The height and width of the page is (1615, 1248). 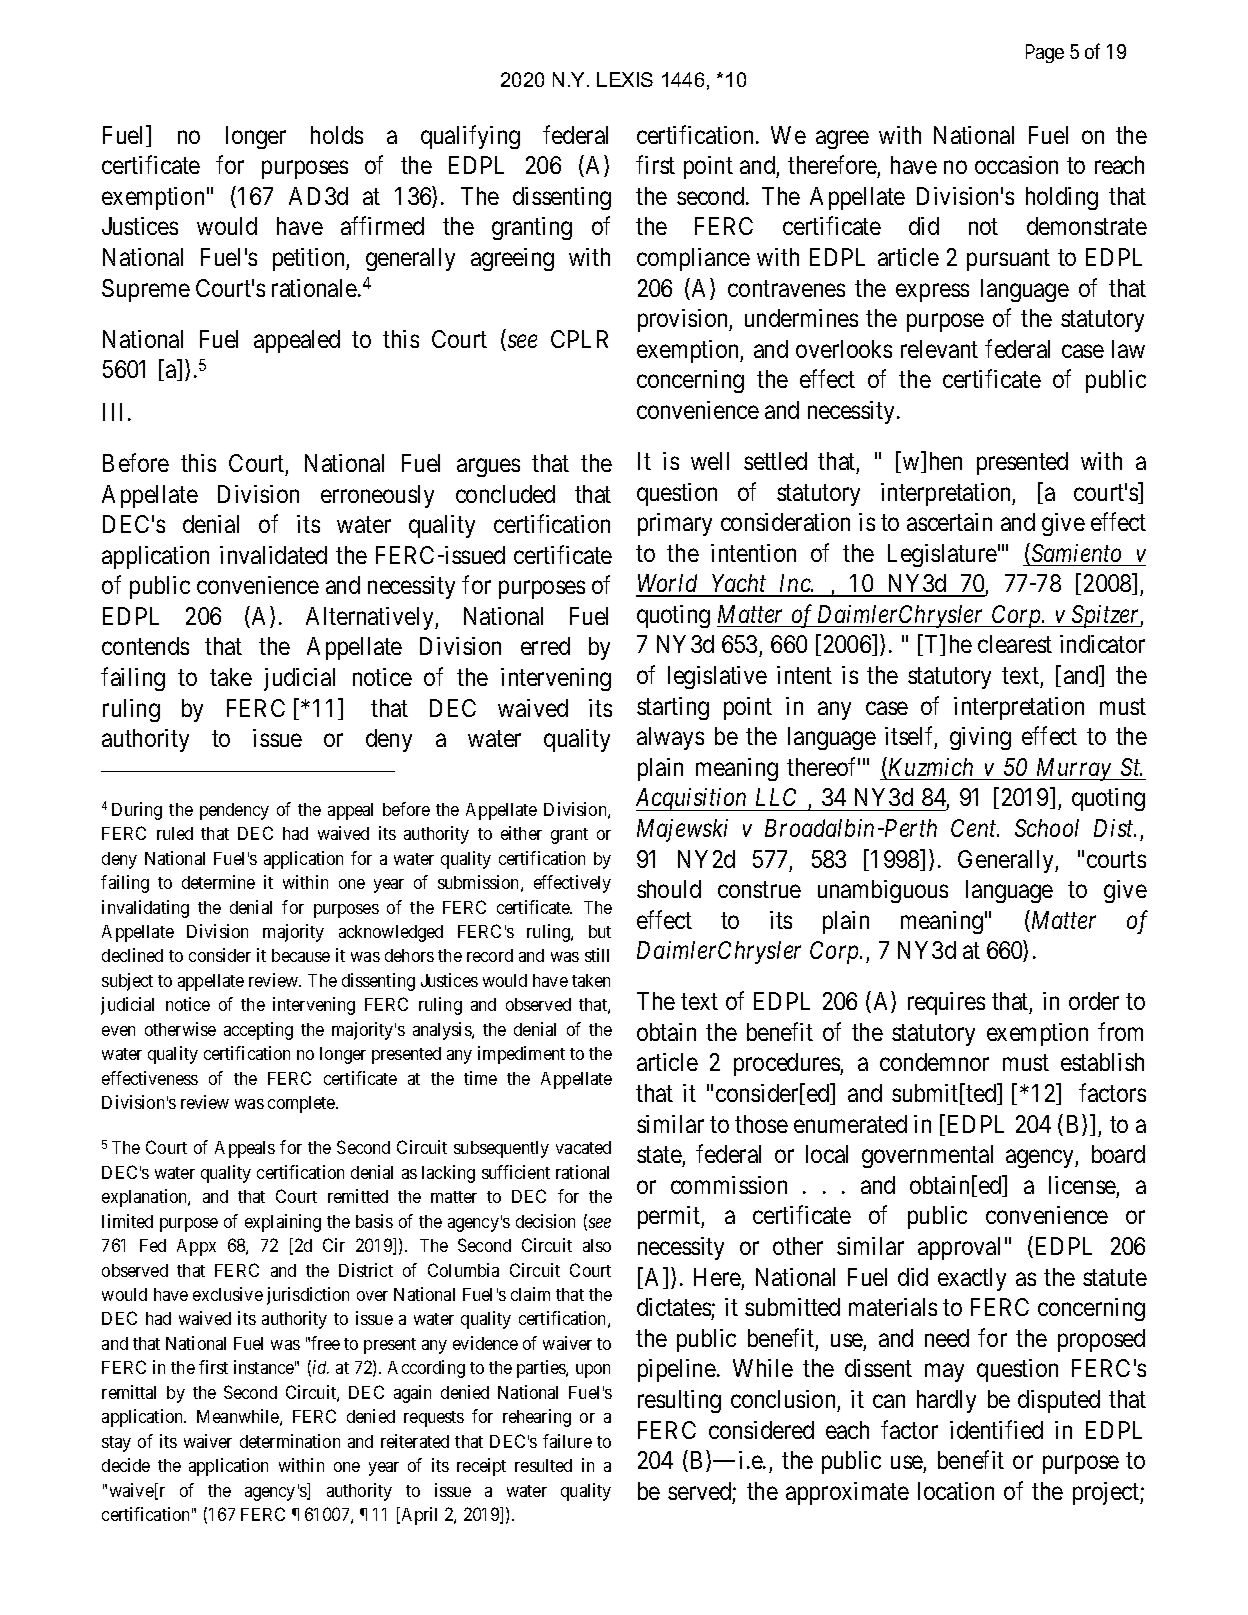 What do you see at coordinates (1045, 53) in the page?
I see `Page` at bounding box center [1045, 53].
